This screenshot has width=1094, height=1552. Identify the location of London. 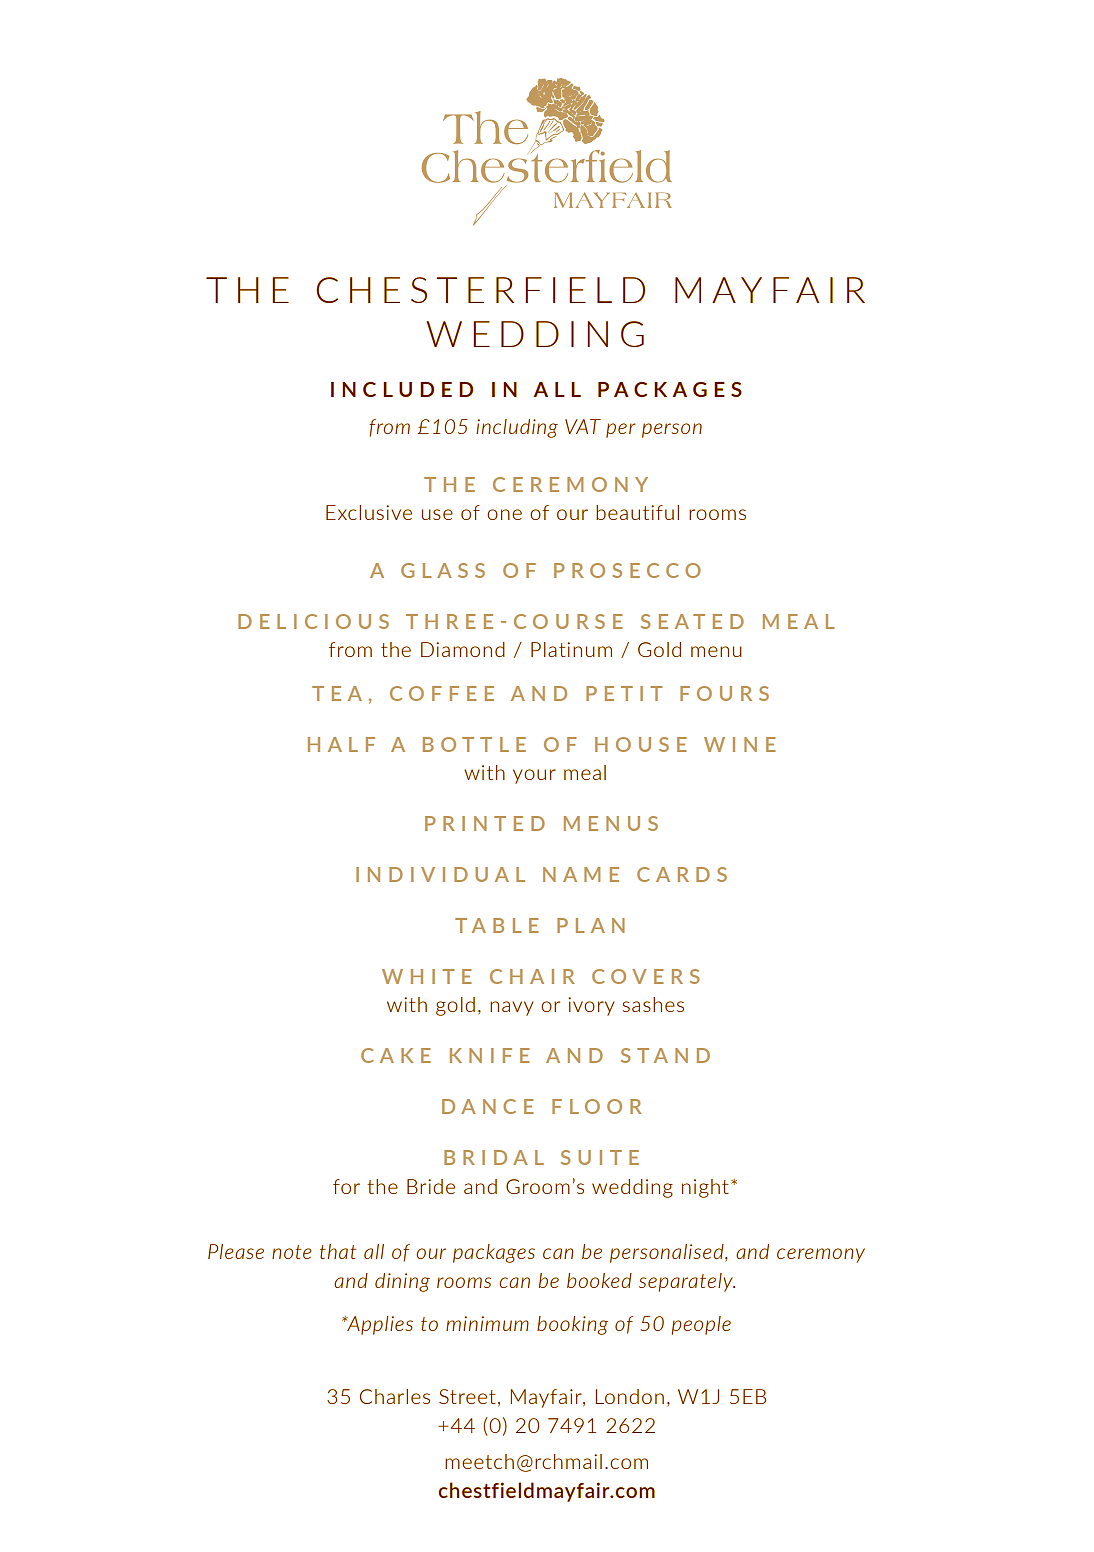
(630, 1396).
